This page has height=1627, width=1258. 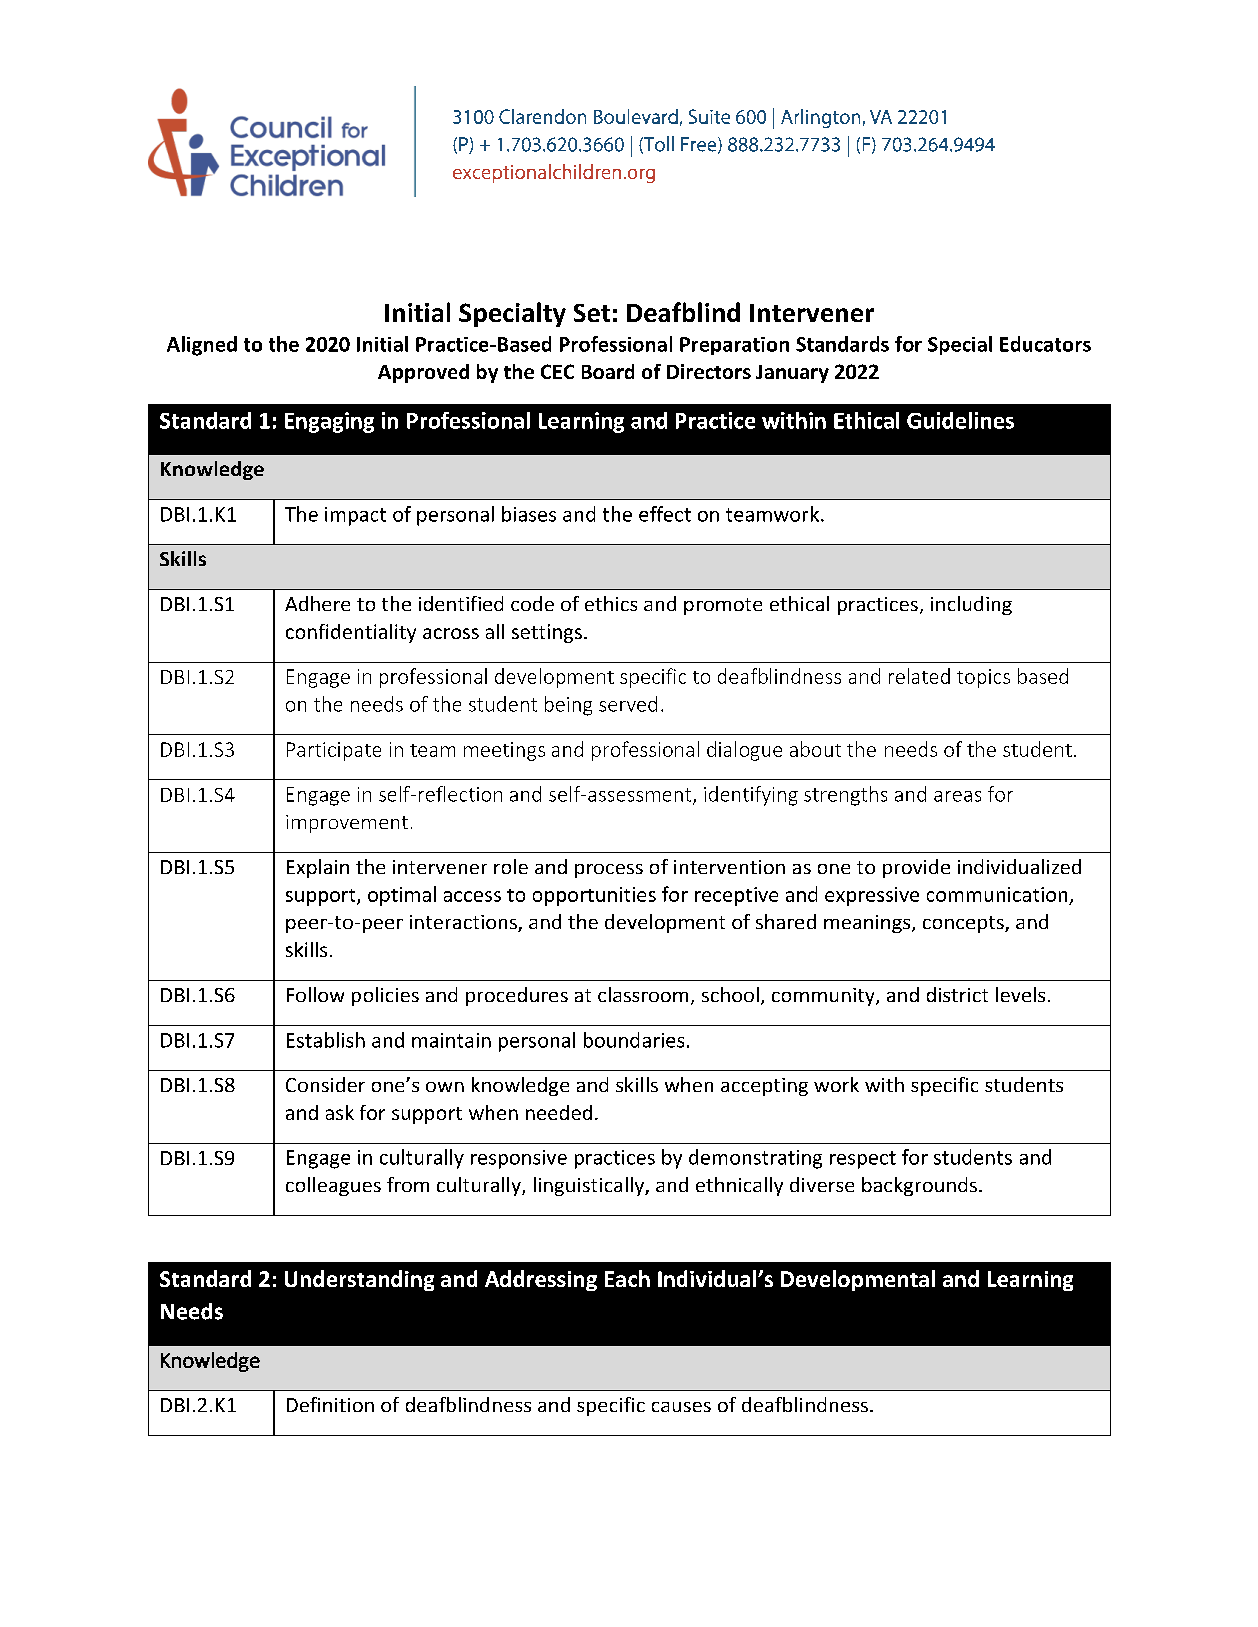 I want to click on district, so click(x=957, y=994).
